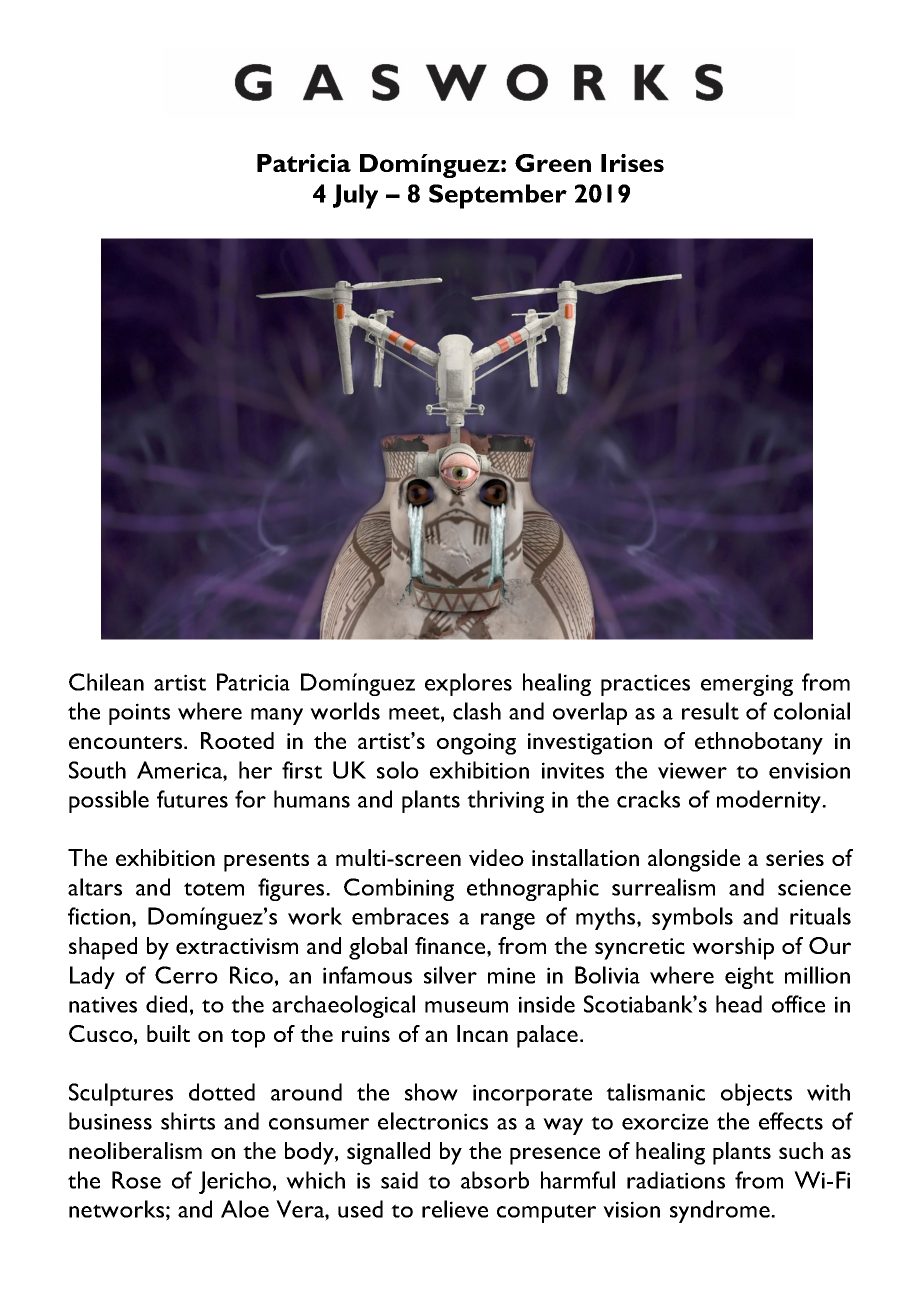  Describe the element at coordinates (355, 196) in the image. I see `July` at that location.
